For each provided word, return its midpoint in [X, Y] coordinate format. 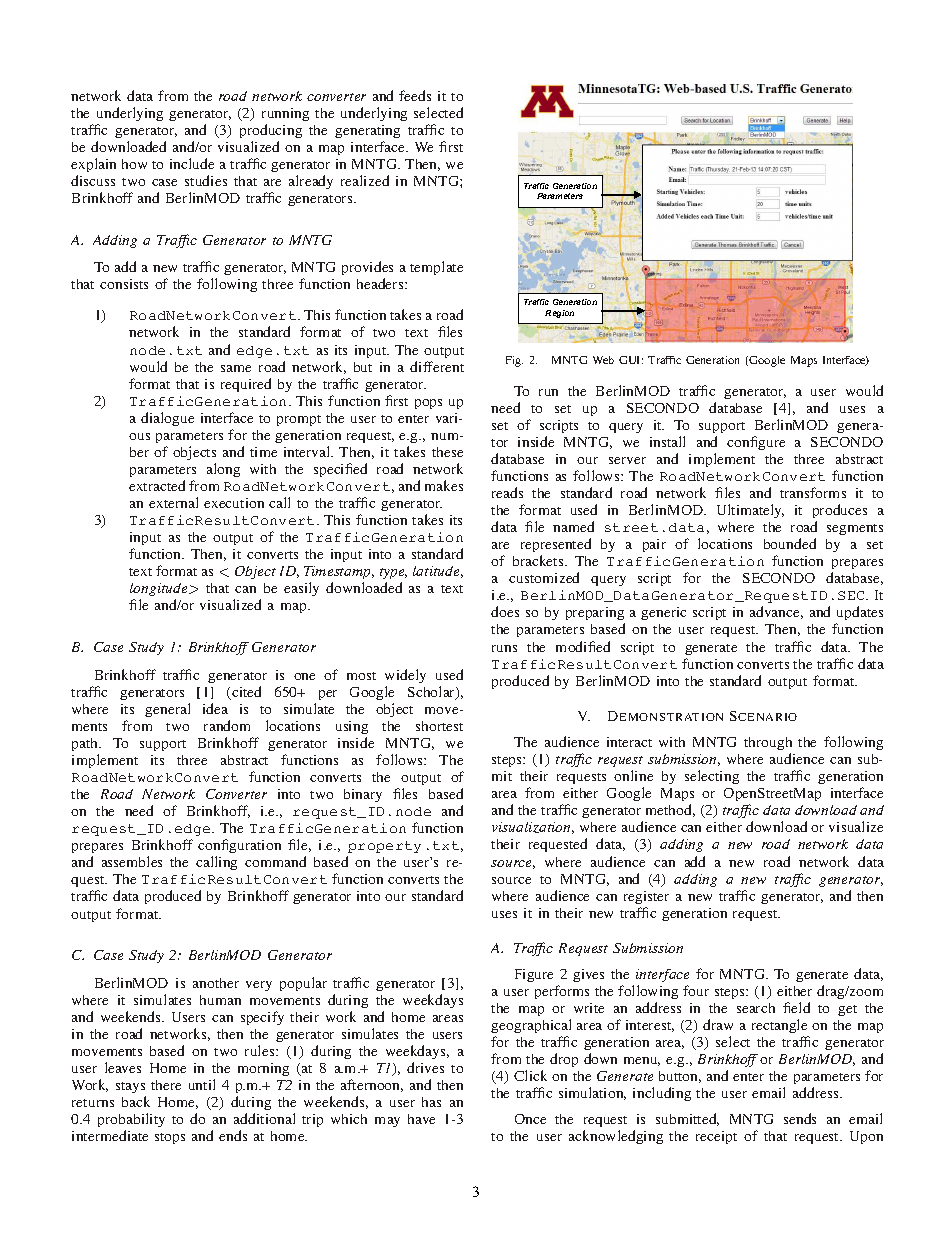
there [166, 1085]
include [192, 163]
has [431, 1102]
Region [559, 314]
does [505, 611]
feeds [415, 95]
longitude [160, 591]
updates [859, 615]
